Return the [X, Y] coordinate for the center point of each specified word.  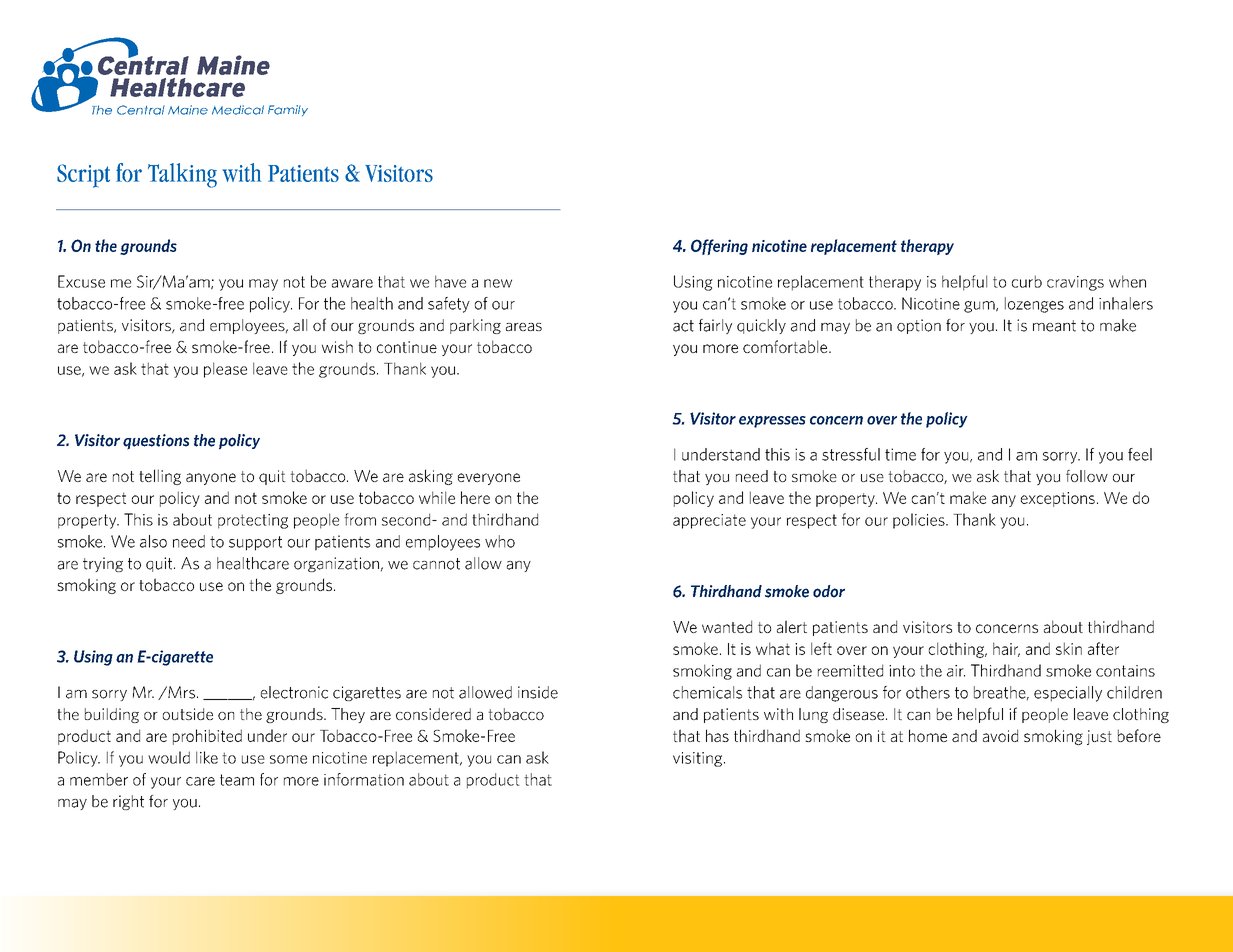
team [237, 780]
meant [1054, 326]
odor [829, 591]
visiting [699, 759]
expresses [772, 422]
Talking [182, 175]
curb [1027, 281]
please [225, 370]
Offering [719, 247]
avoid [1000, 735]
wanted [727, 626]
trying [103, 564]
